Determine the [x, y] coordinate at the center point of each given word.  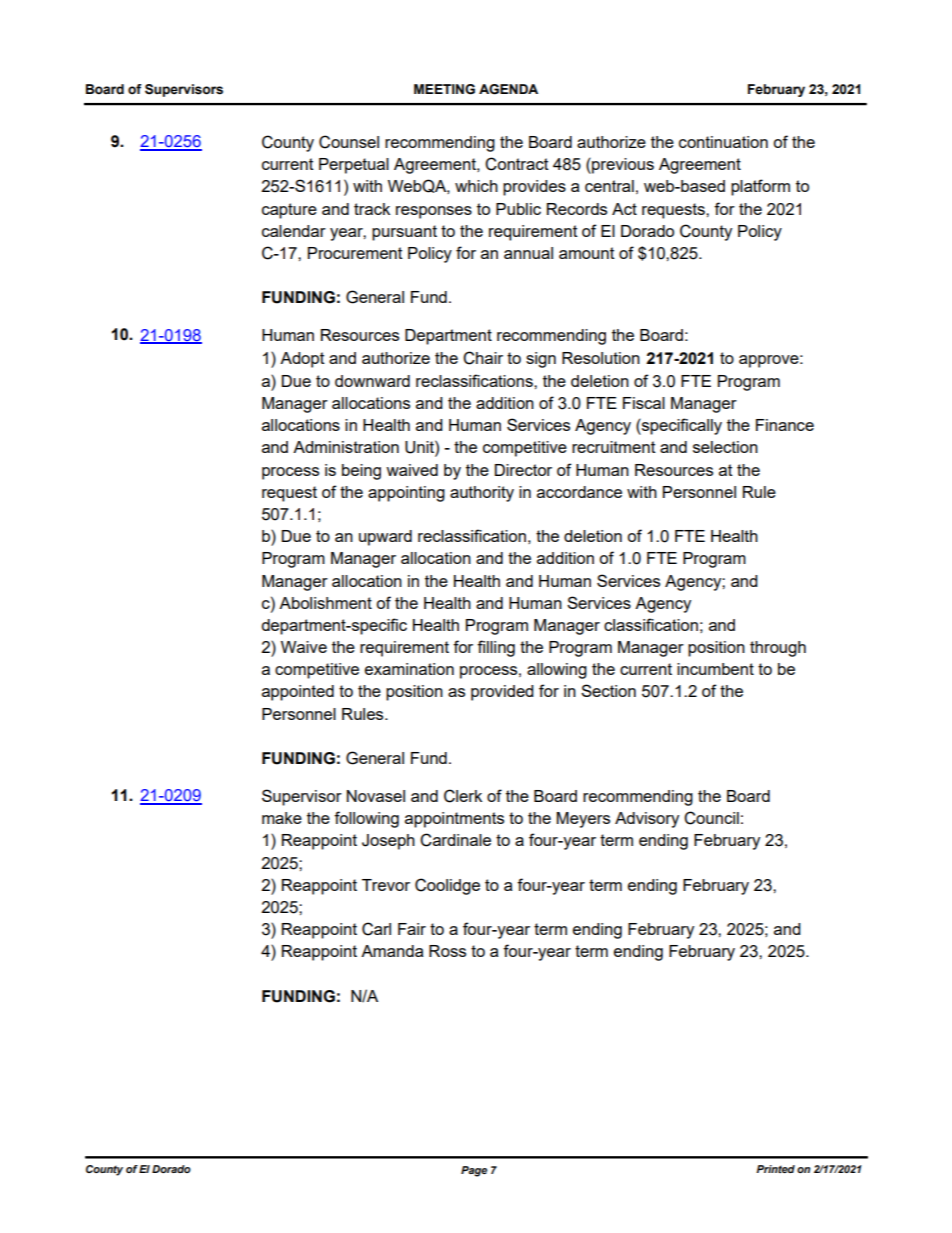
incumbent [715, 669]
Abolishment [325, 603]
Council [711, 818]
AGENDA [508, 89]
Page [474, 1171]
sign [541, 360]
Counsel [349, 142]
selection [725, 447]
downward [372, 381]
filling [496, 648]
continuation [723, 142]
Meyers [583, 820]
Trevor [386, 885]
